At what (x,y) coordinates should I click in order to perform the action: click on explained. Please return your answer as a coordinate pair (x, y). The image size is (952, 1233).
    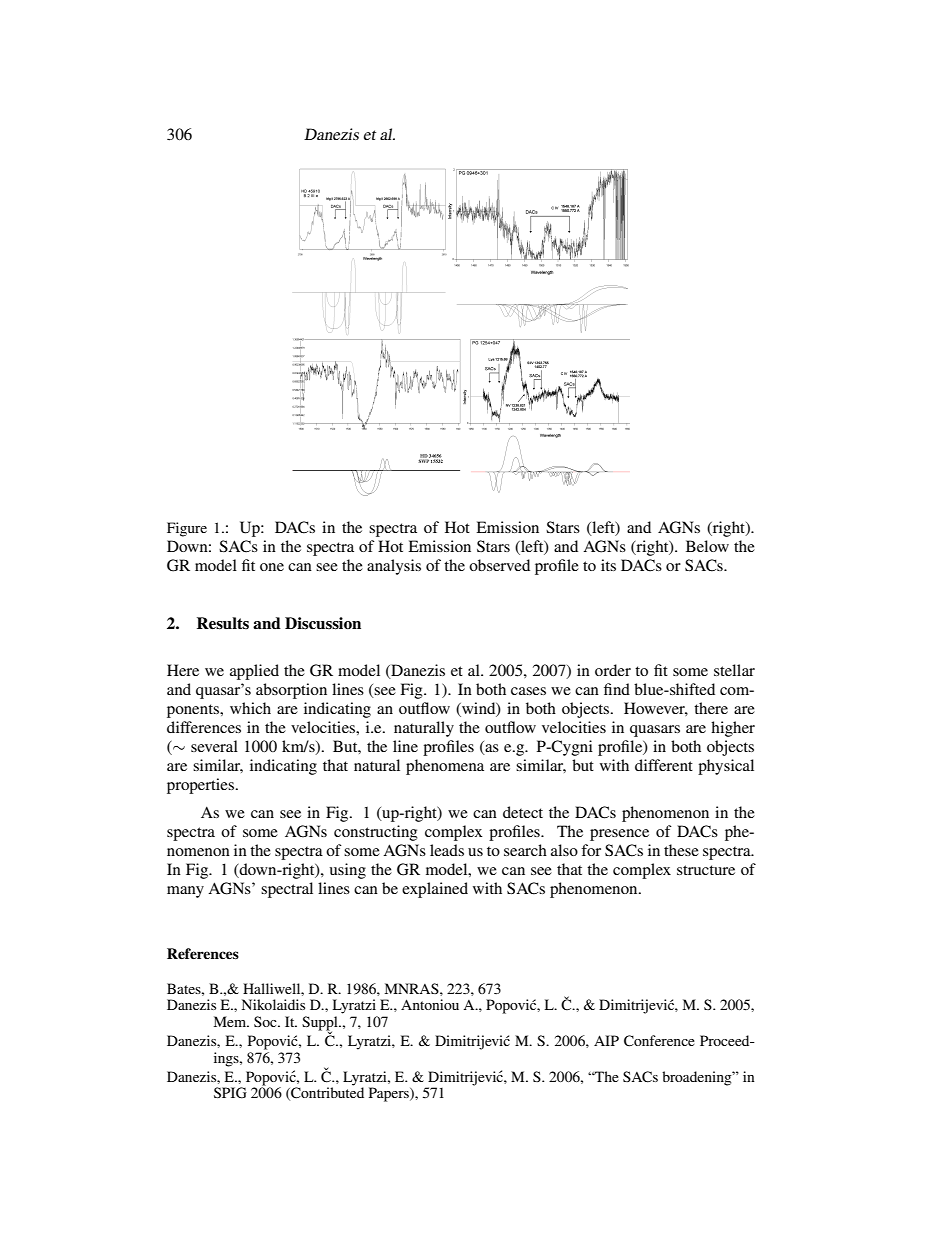
    Looking at the image, I should click on (435, 890).
